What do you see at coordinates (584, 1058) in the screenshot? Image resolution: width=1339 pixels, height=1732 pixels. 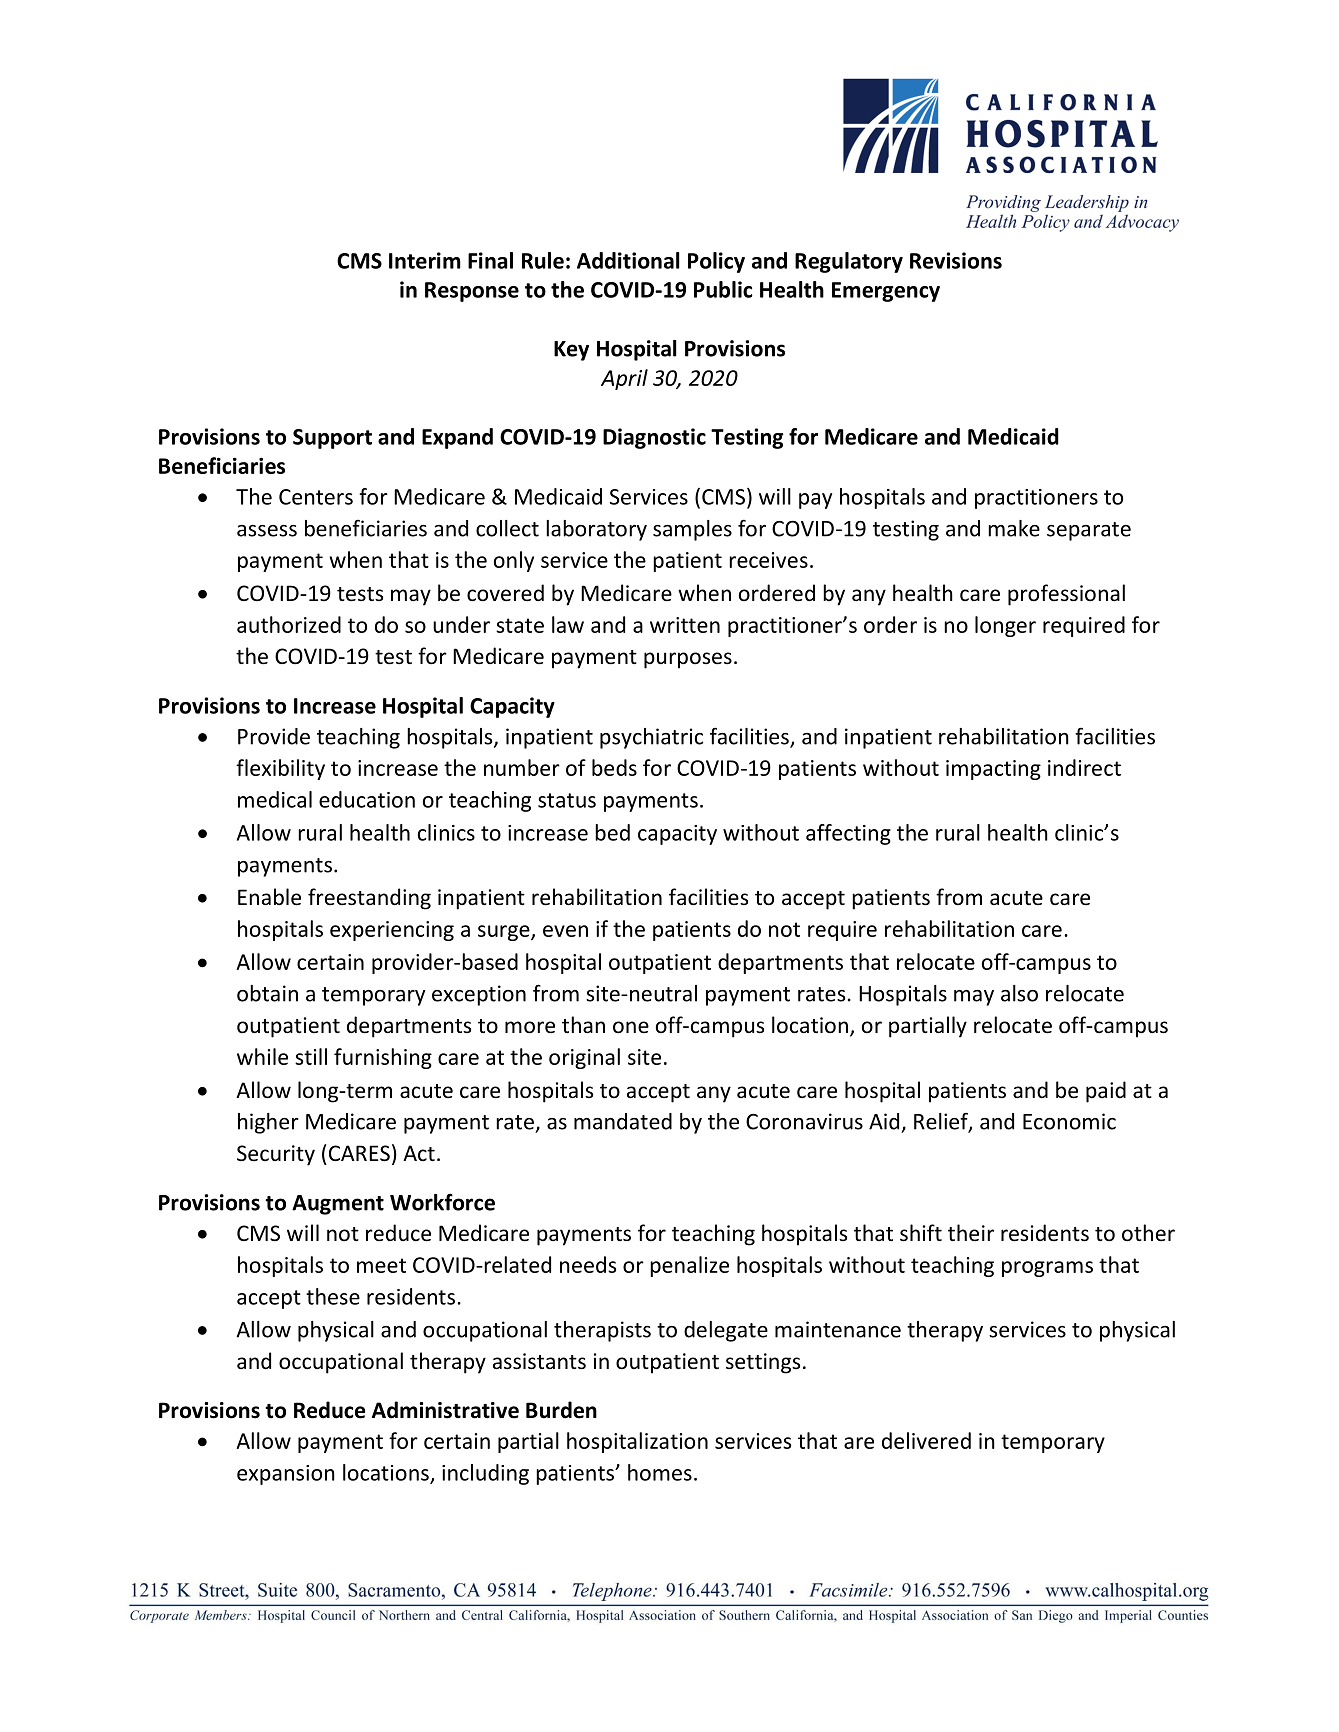 I see `original` at bounding box center [584, 1058].
